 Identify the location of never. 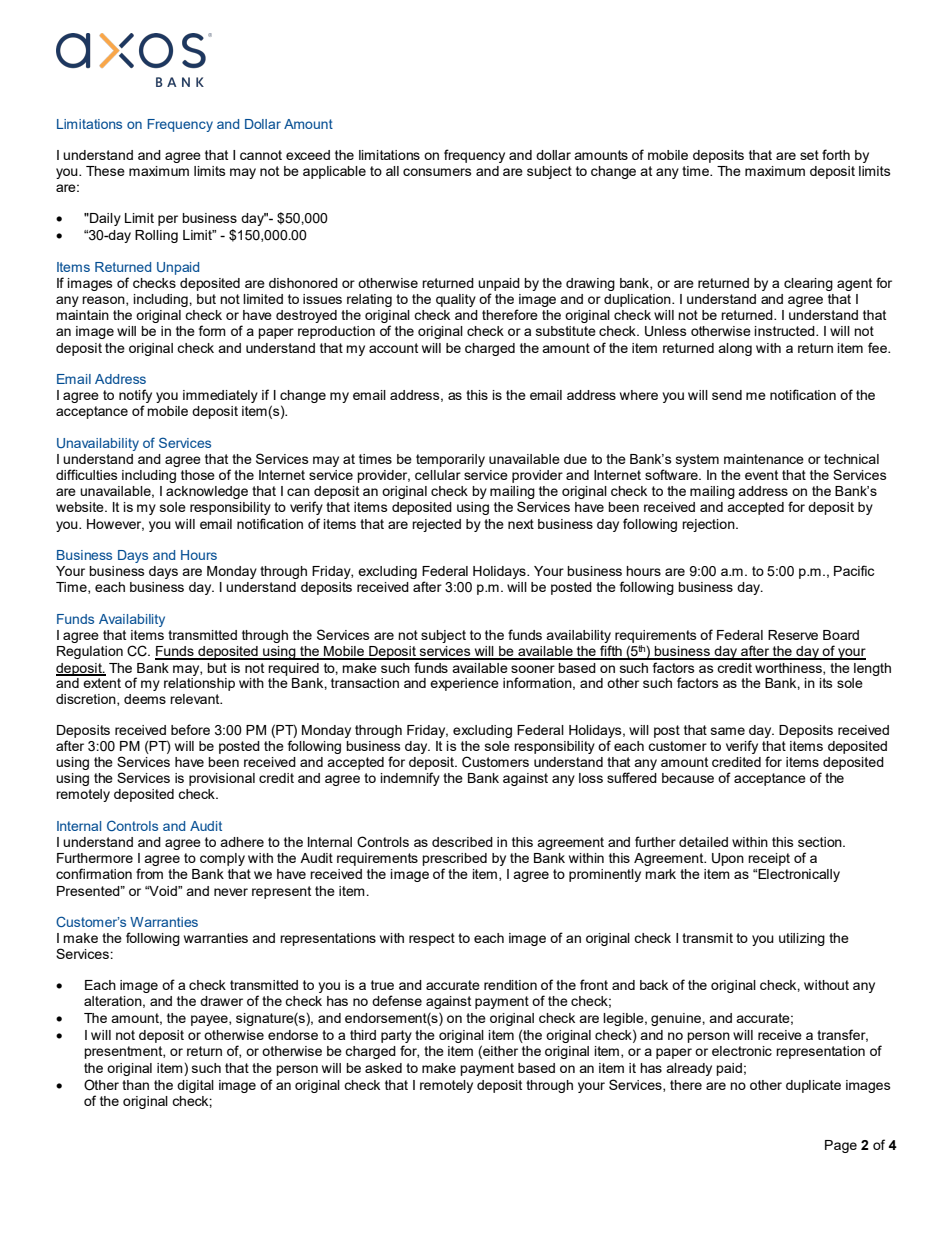
(231, 892).
